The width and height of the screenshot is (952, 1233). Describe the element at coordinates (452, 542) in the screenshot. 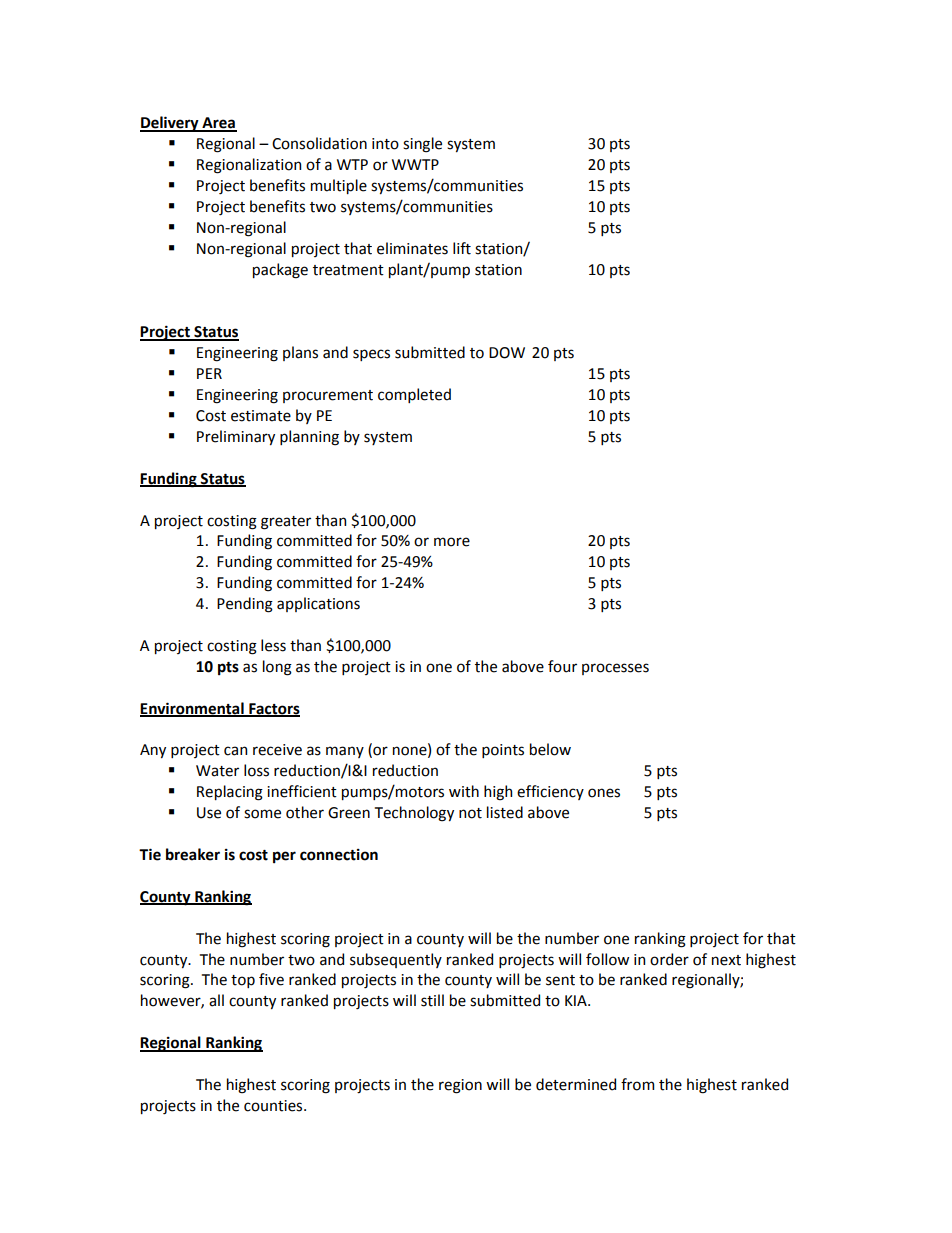

I see `more` at that location.
